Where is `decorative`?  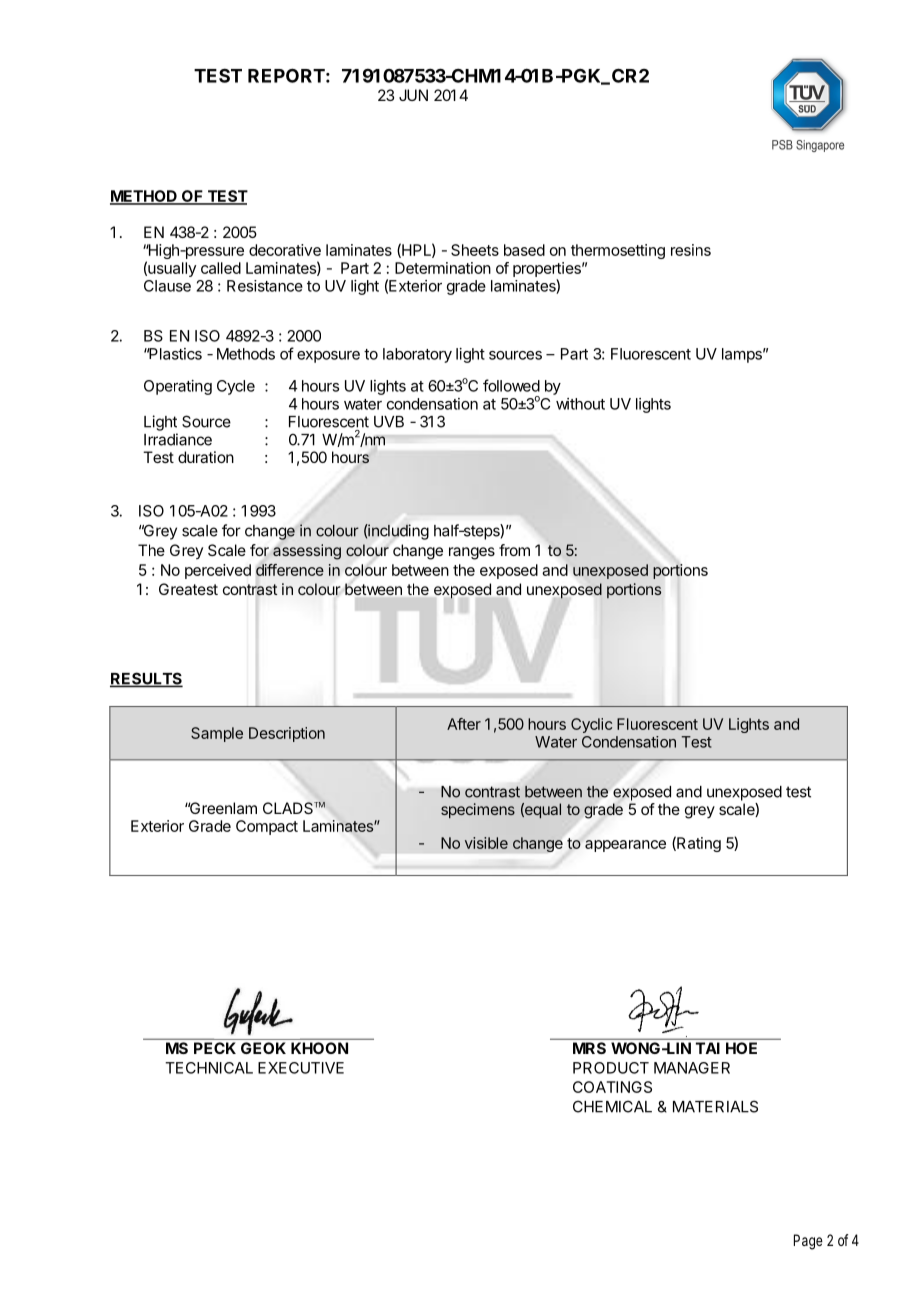 decorative is located at coordinates (285, 250).
